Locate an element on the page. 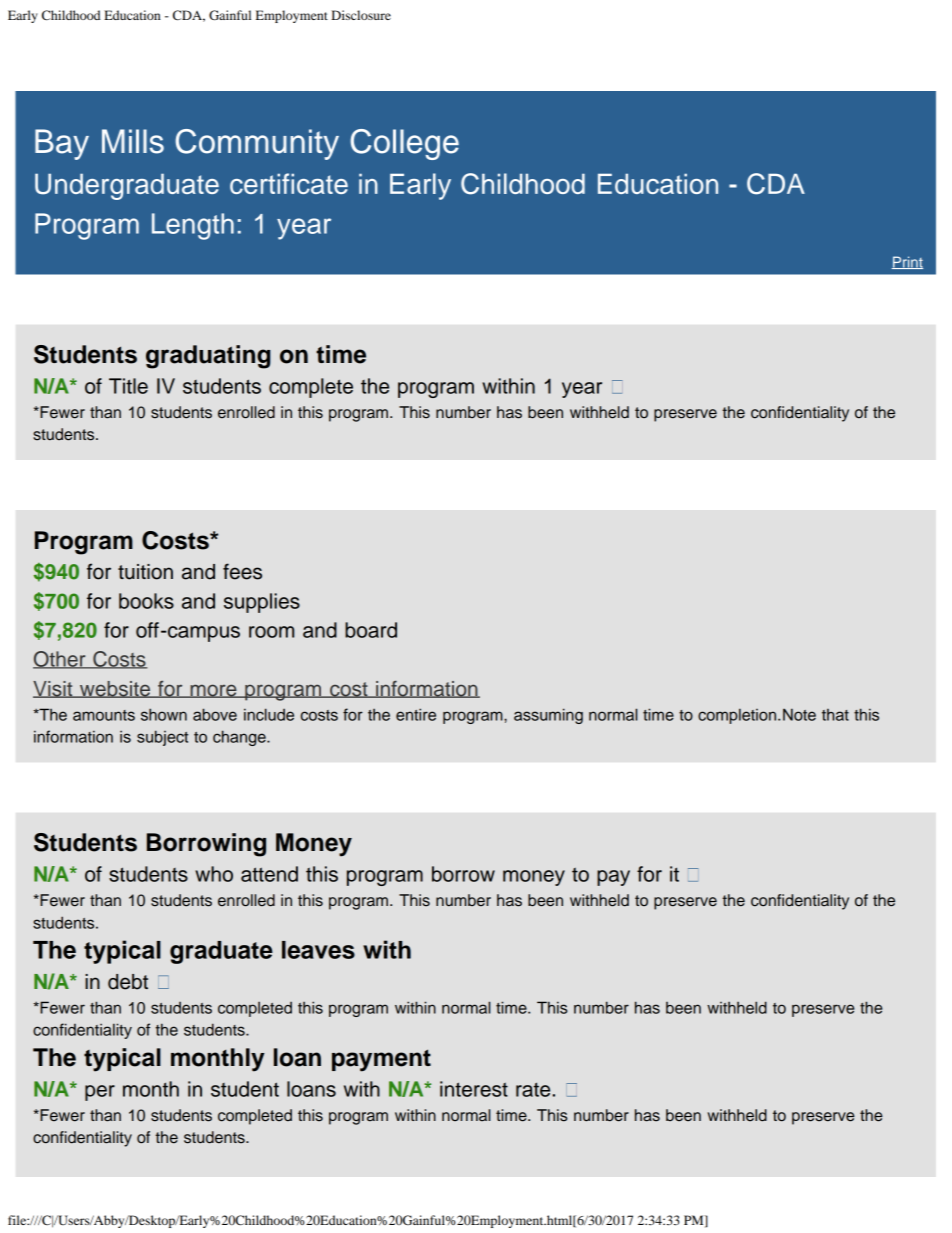  Print is located at coordinates (907, 262).
